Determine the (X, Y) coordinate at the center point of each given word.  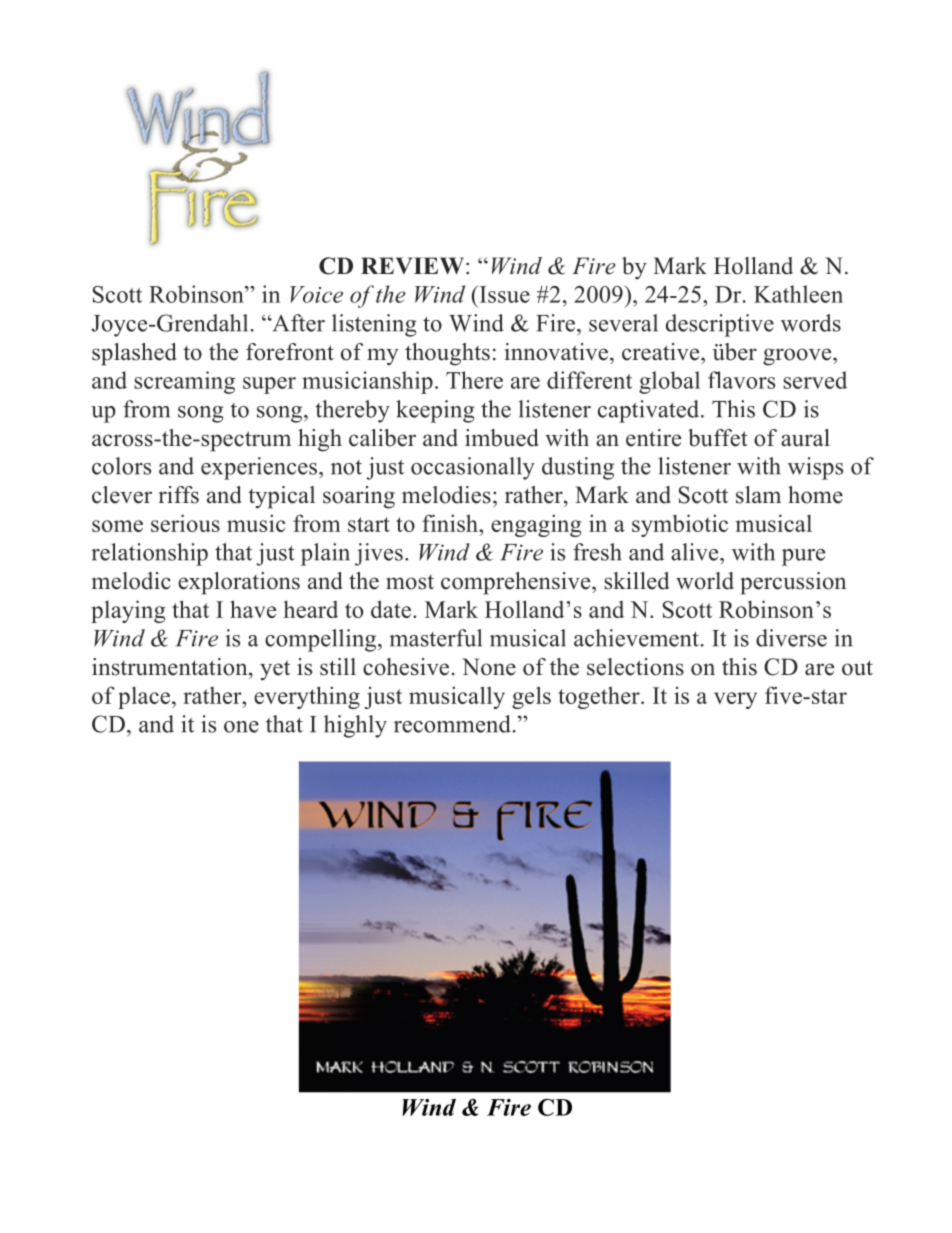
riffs (179, 495)
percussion (793, 583)
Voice (316, 294)
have (253, 609)
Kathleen (798, 294)
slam (758, 495)
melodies (446, 495)
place (144, 697)
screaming (184, 382)
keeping (435, 411)
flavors (741, 380)
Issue (503, 294)
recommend (452, 724)
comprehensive (517, 583)
